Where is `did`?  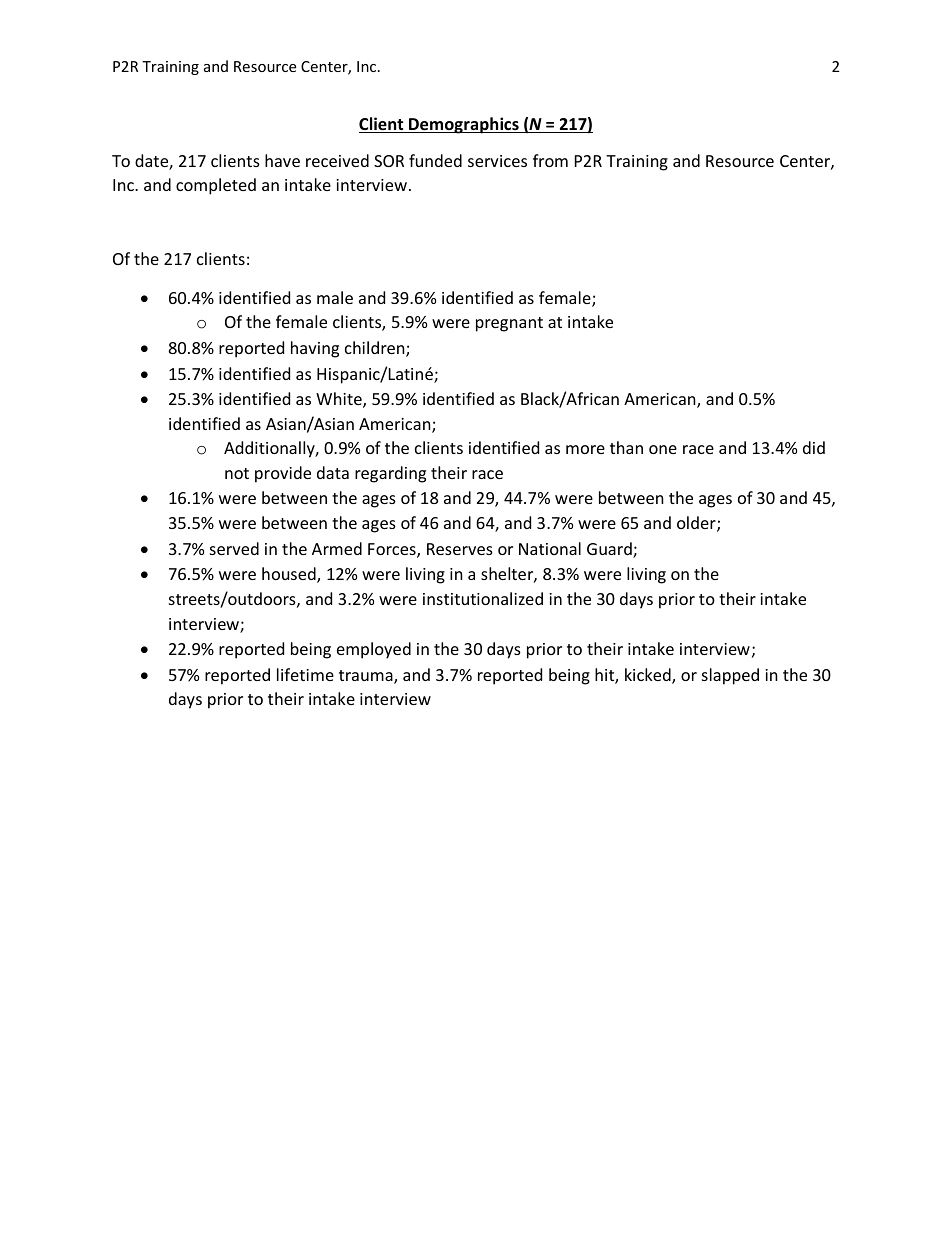 did is located at coordinates (814, 447).
